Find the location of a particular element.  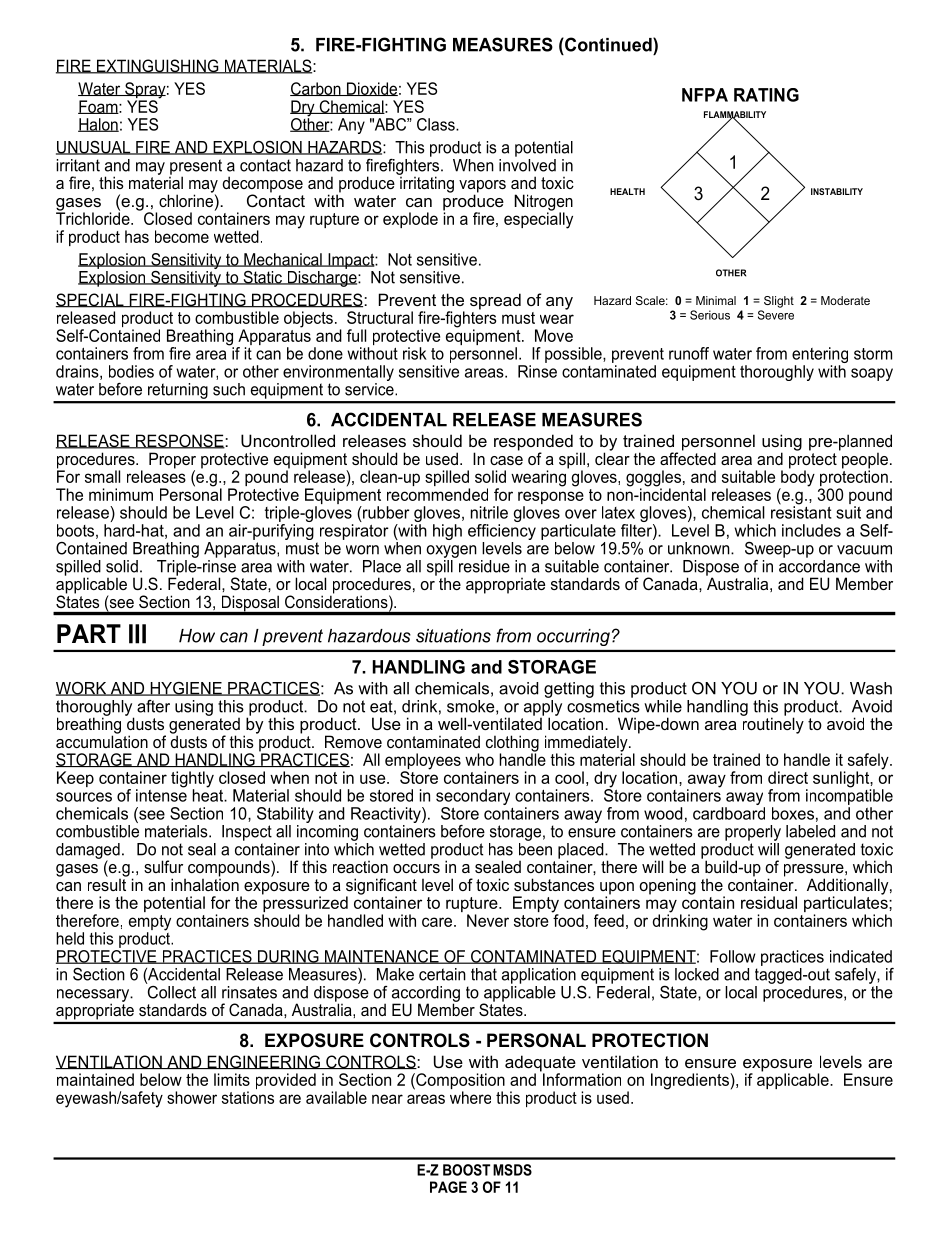

minimum is located at coordinates (121, 494).
